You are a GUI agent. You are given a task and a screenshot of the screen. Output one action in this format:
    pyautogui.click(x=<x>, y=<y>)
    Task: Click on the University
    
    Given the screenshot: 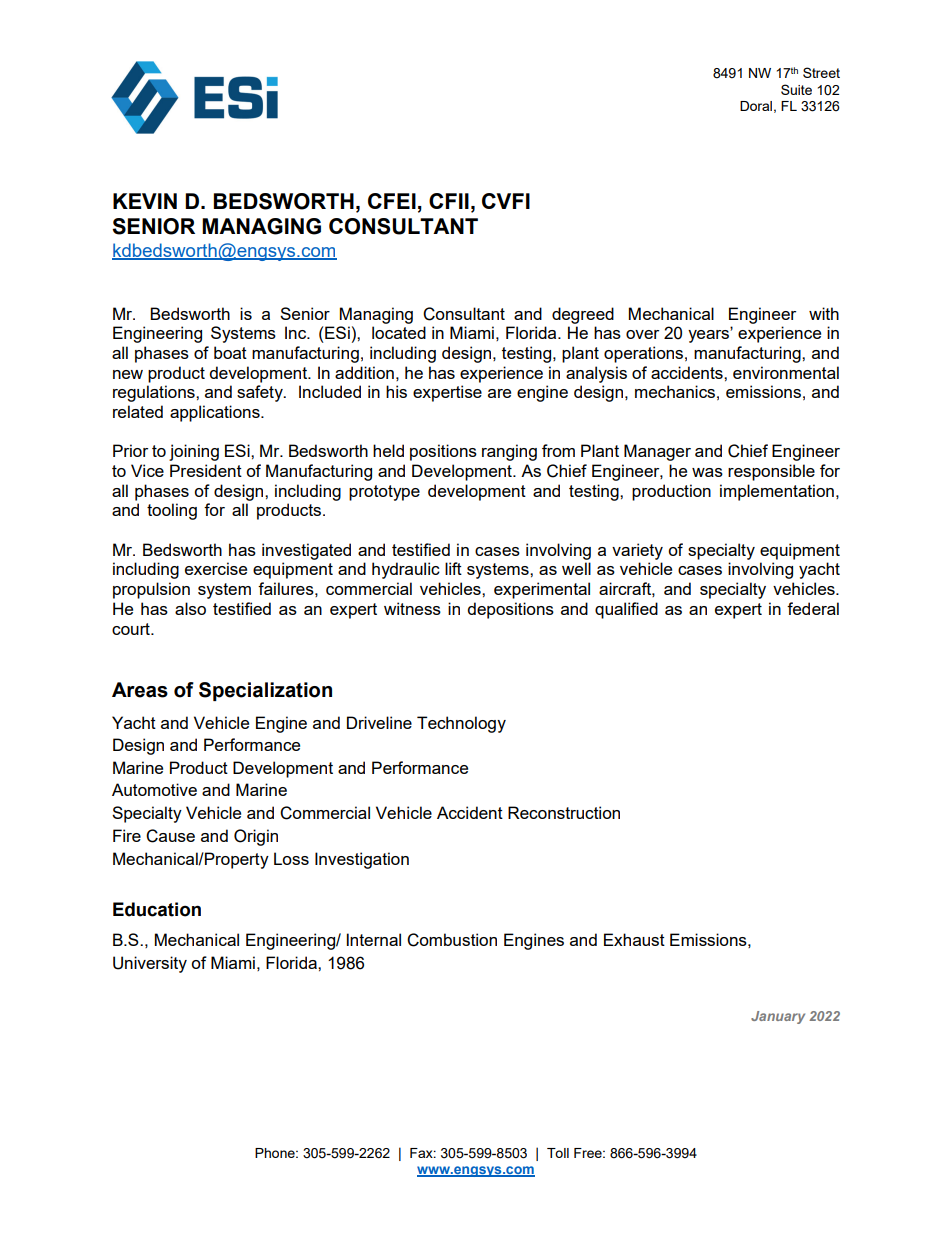 What is the action you would take?
    pyautogui.click(x=150, y=964)
